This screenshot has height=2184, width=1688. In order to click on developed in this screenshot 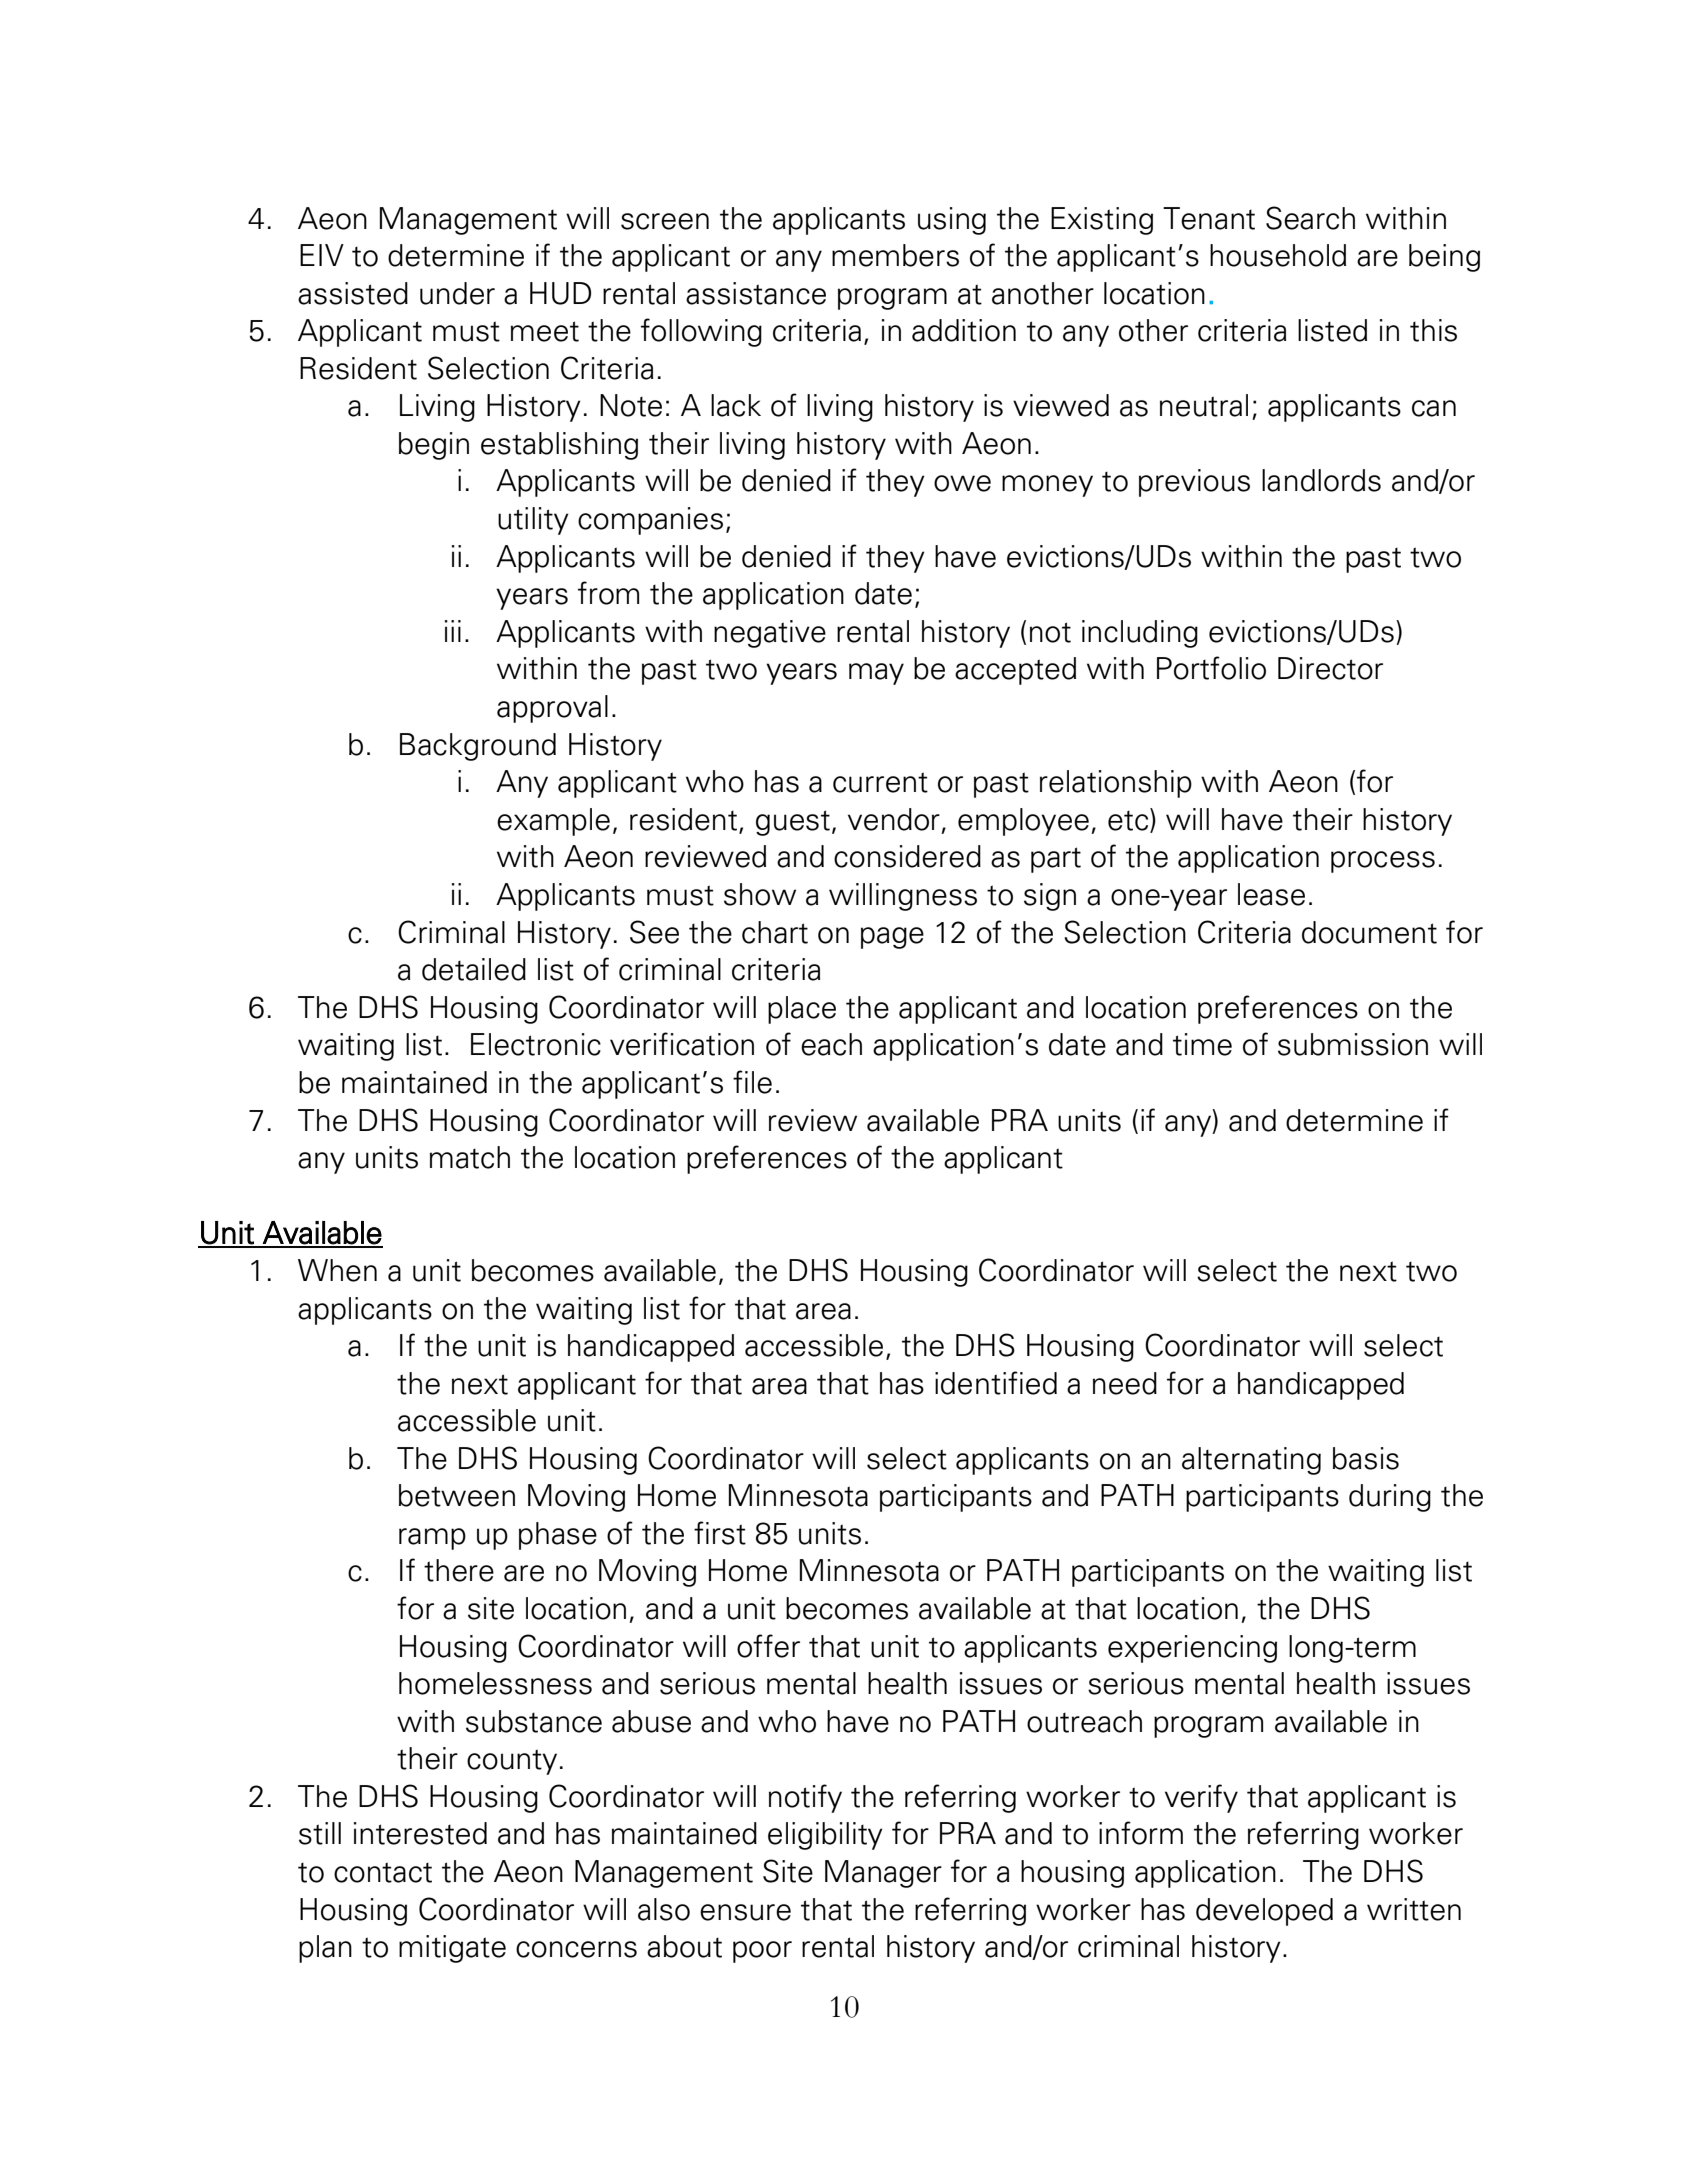, I will do `click(1264, 1912)`.
